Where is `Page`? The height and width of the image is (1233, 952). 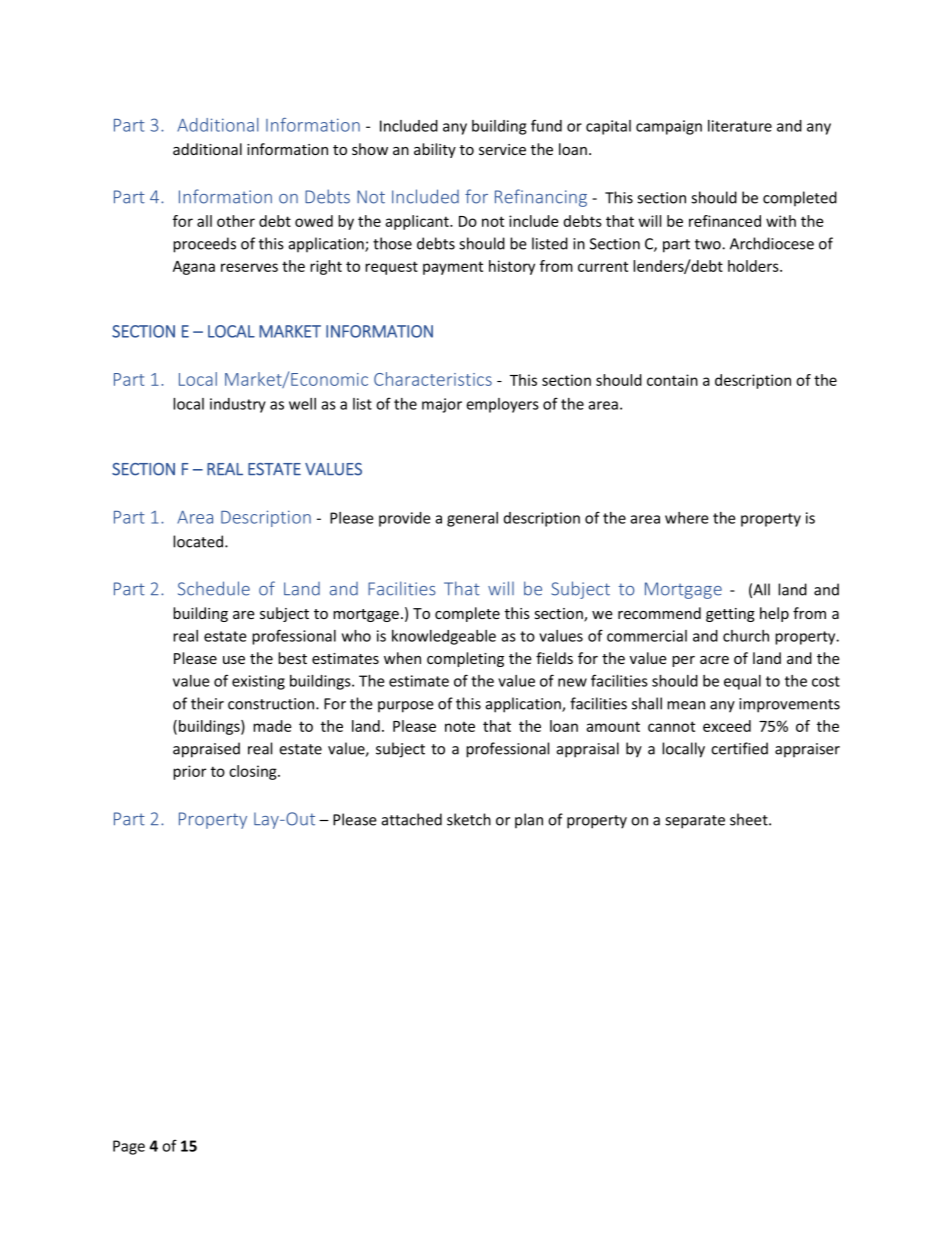
Page is located at coordinates (129, 1147).
